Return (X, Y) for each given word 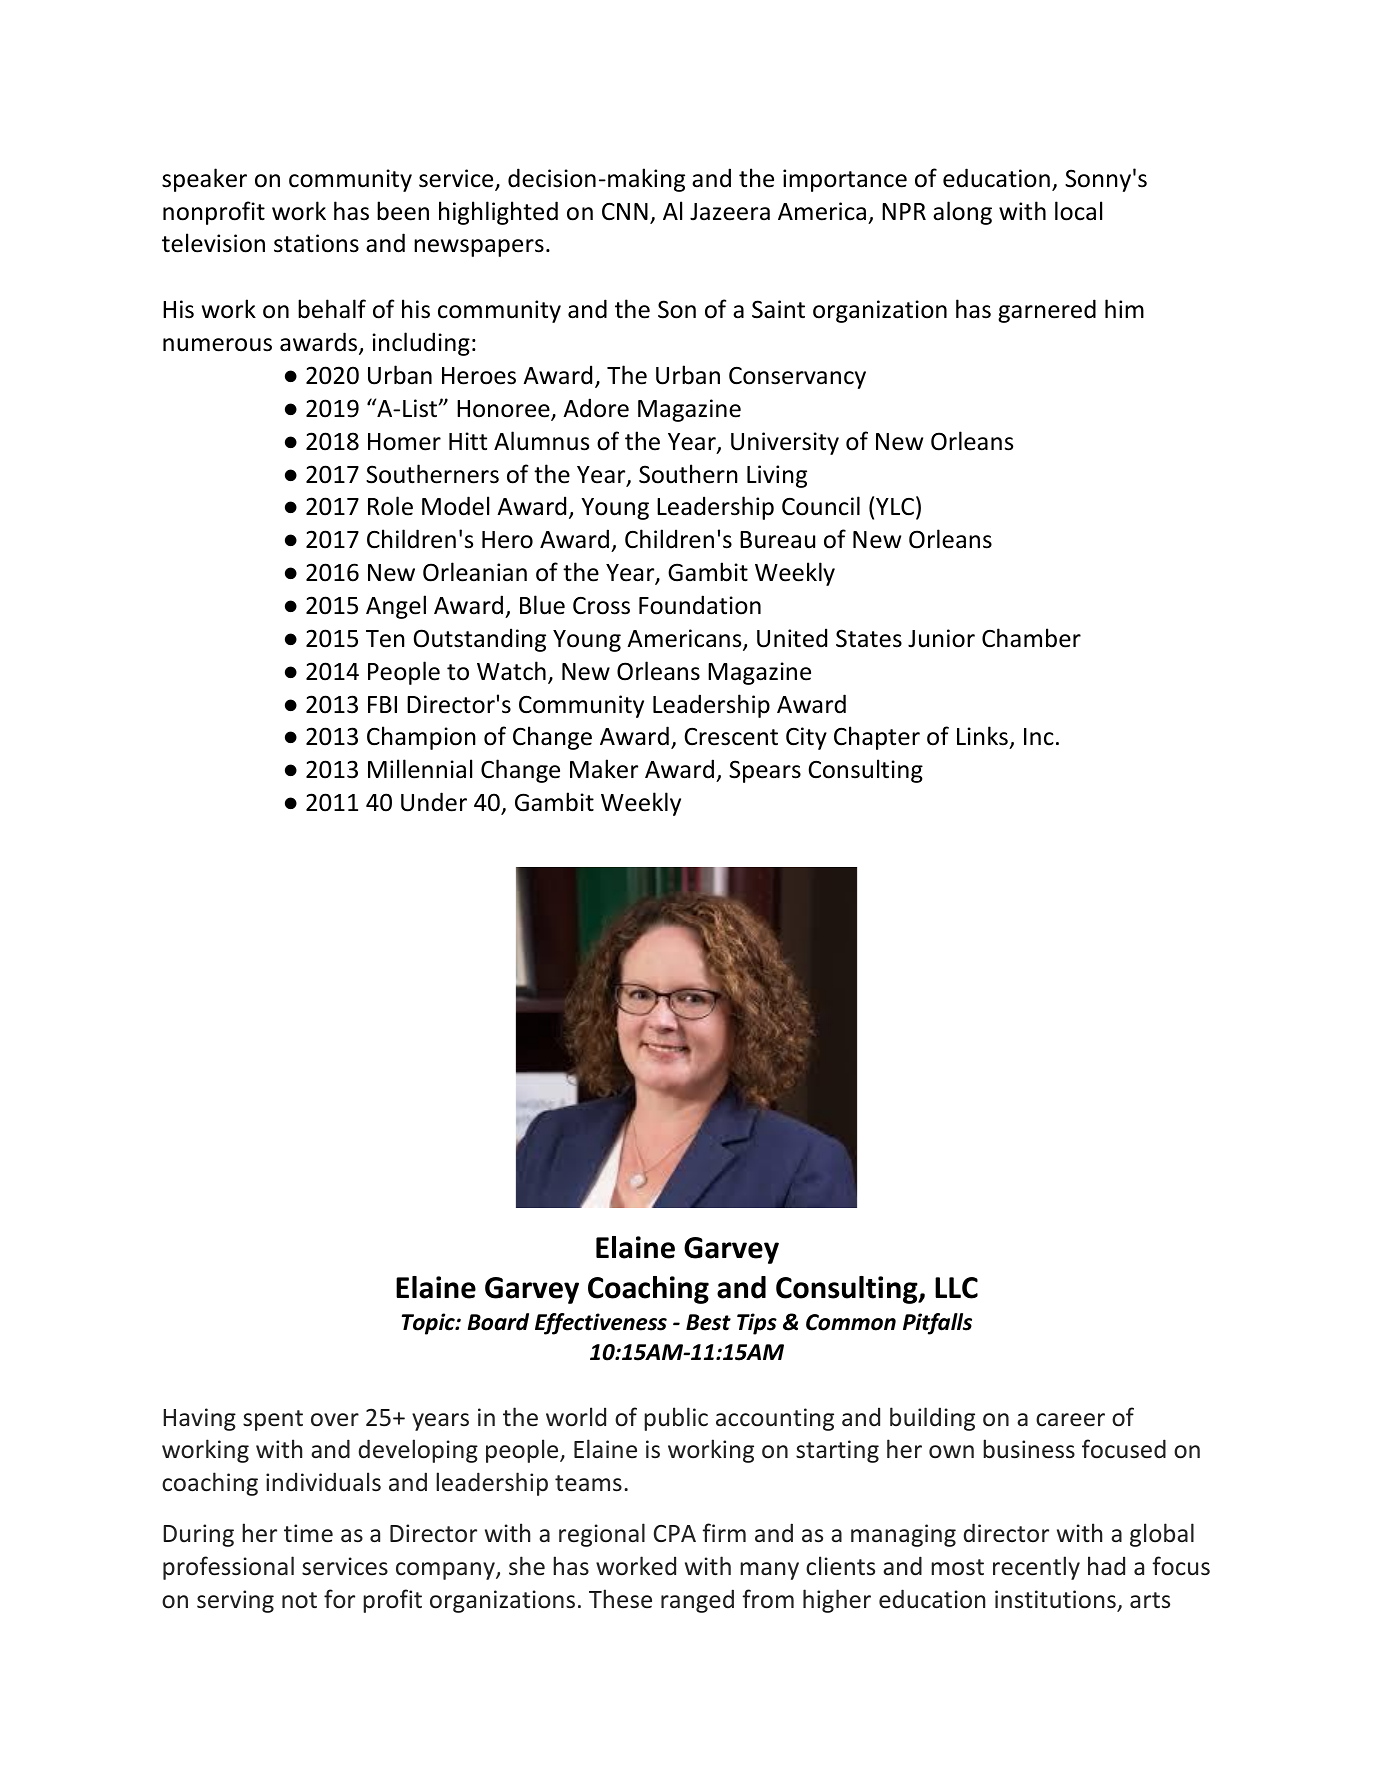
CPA (675, 1533)
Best (708, 1322)
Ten (385, 639)
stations (316, 243)
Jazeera (730, 212)
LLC (956, 1288)
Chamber (1031, 638)
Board (498, 1322)
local (1078, 211)
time (308, 1533)
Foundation (700, 605)
